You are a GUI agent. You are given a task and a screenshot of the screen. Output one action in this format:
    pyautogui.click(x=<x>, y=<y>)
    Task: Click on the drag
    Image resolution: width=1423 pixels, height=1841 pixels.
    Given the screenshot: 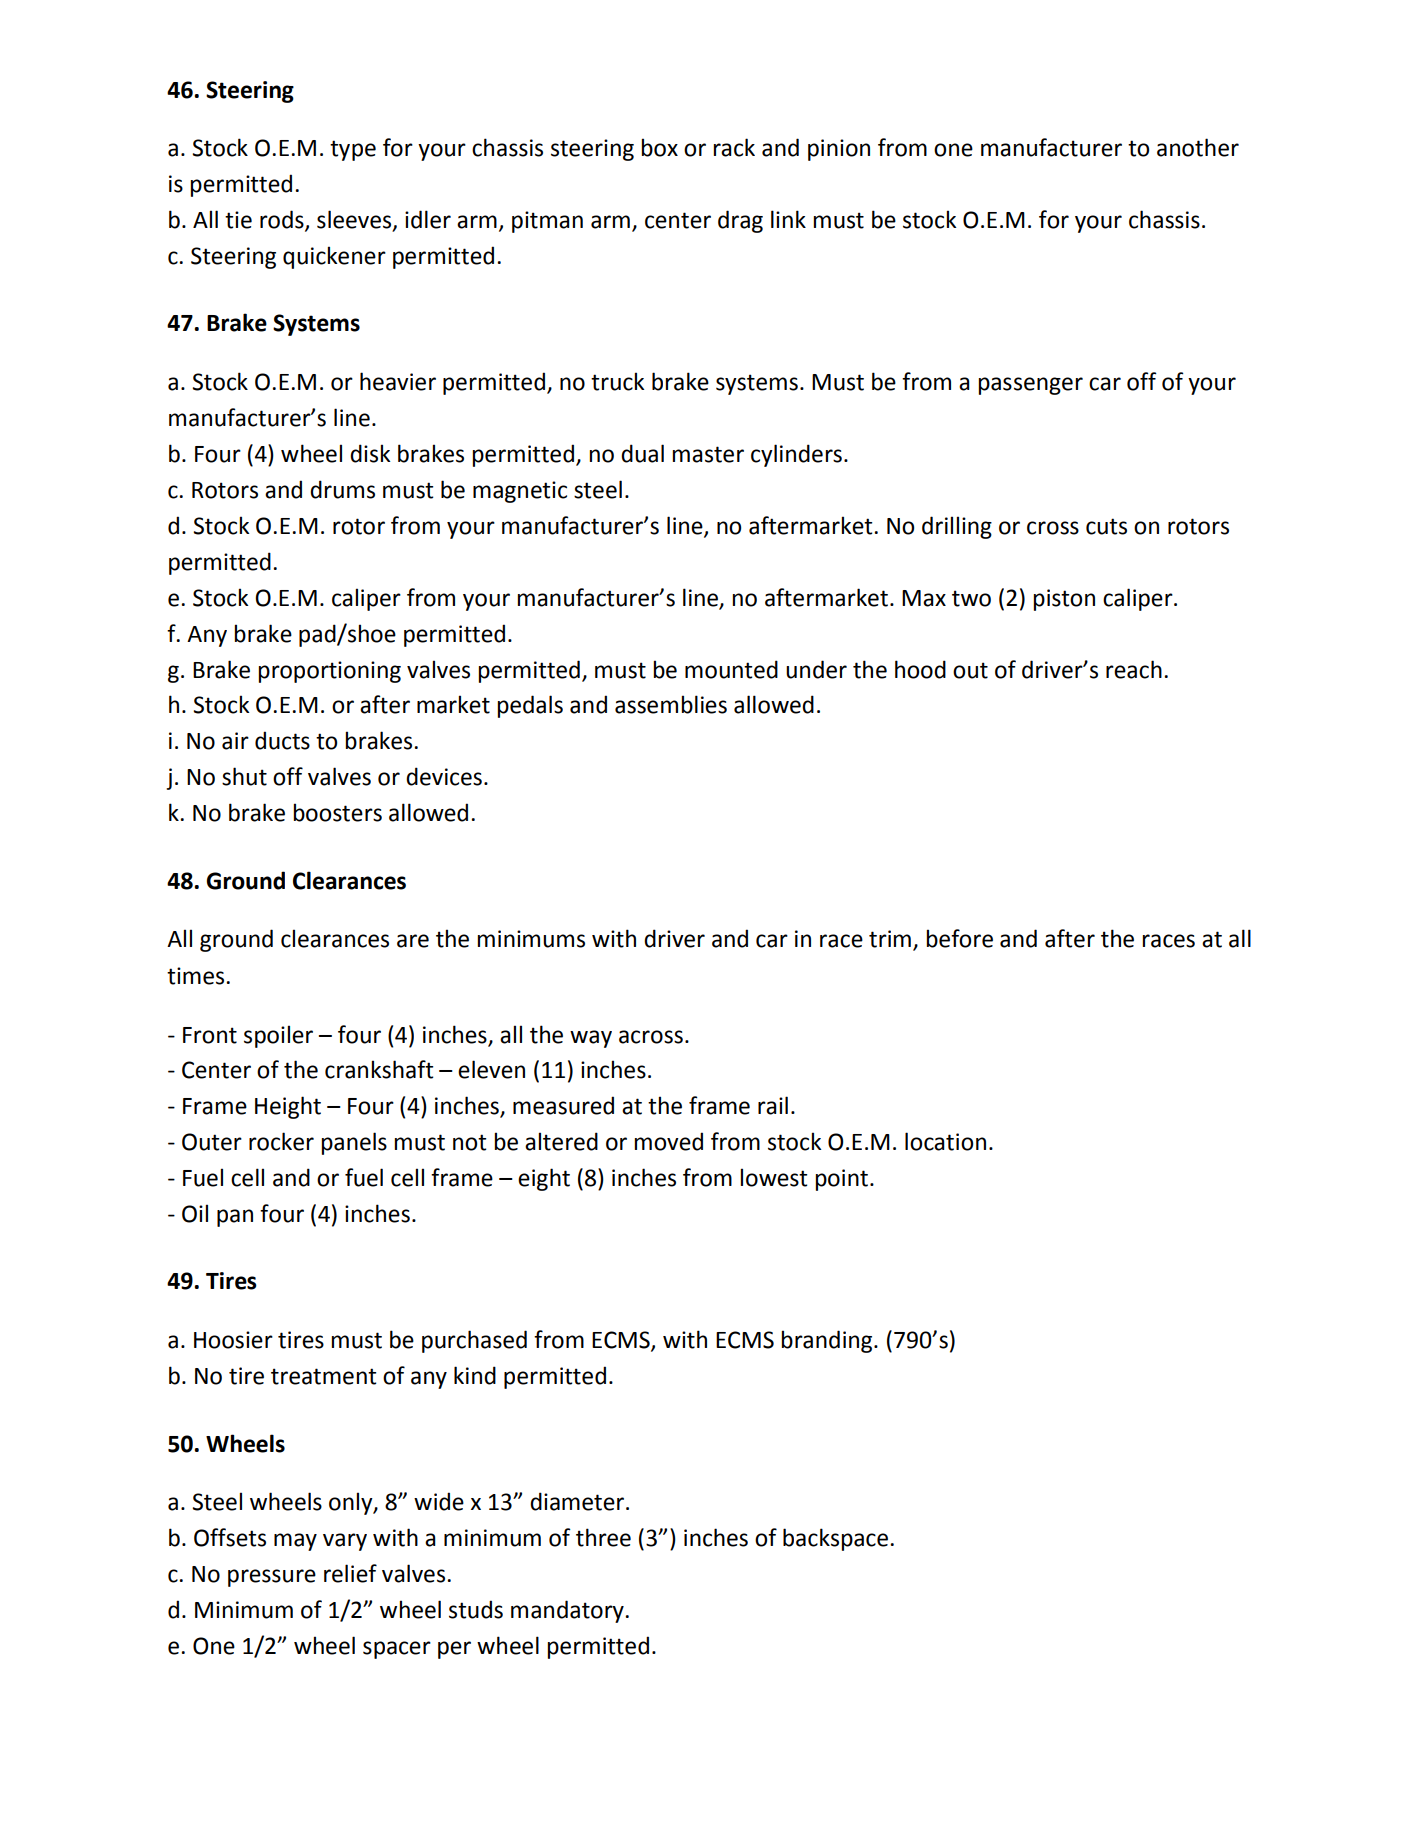 What is the action you would take?
    pyautogui.click(x=740, y=221)
